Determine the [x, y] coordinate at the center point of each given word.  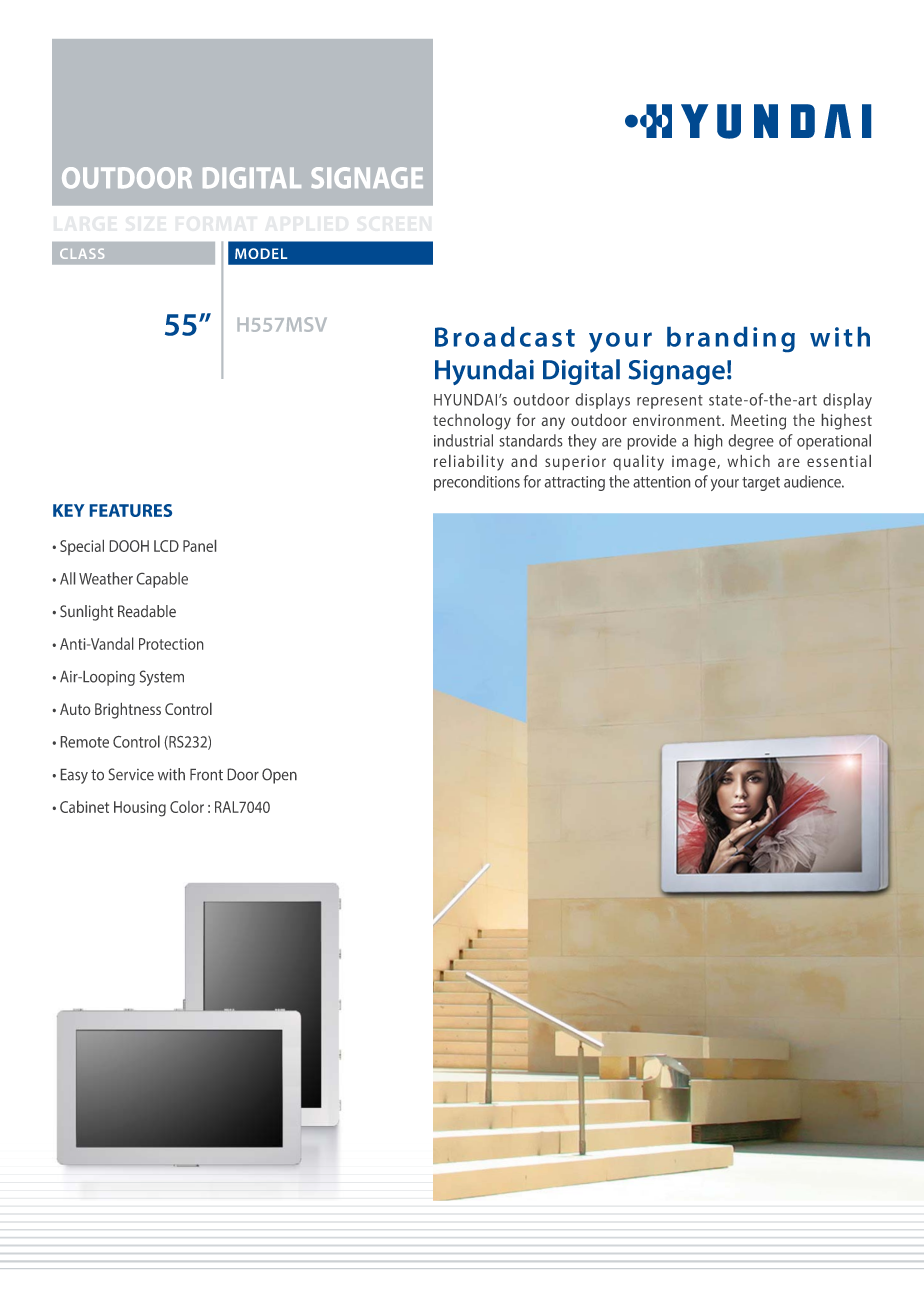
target [761, 484]
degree [751, 442]
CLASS [82, 253]
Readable [147, 611]
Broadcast [505, 337]
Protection [171, 644]
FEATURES [131, 510]
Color [187, 807]
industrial [463, 440]
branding [731, 339]
